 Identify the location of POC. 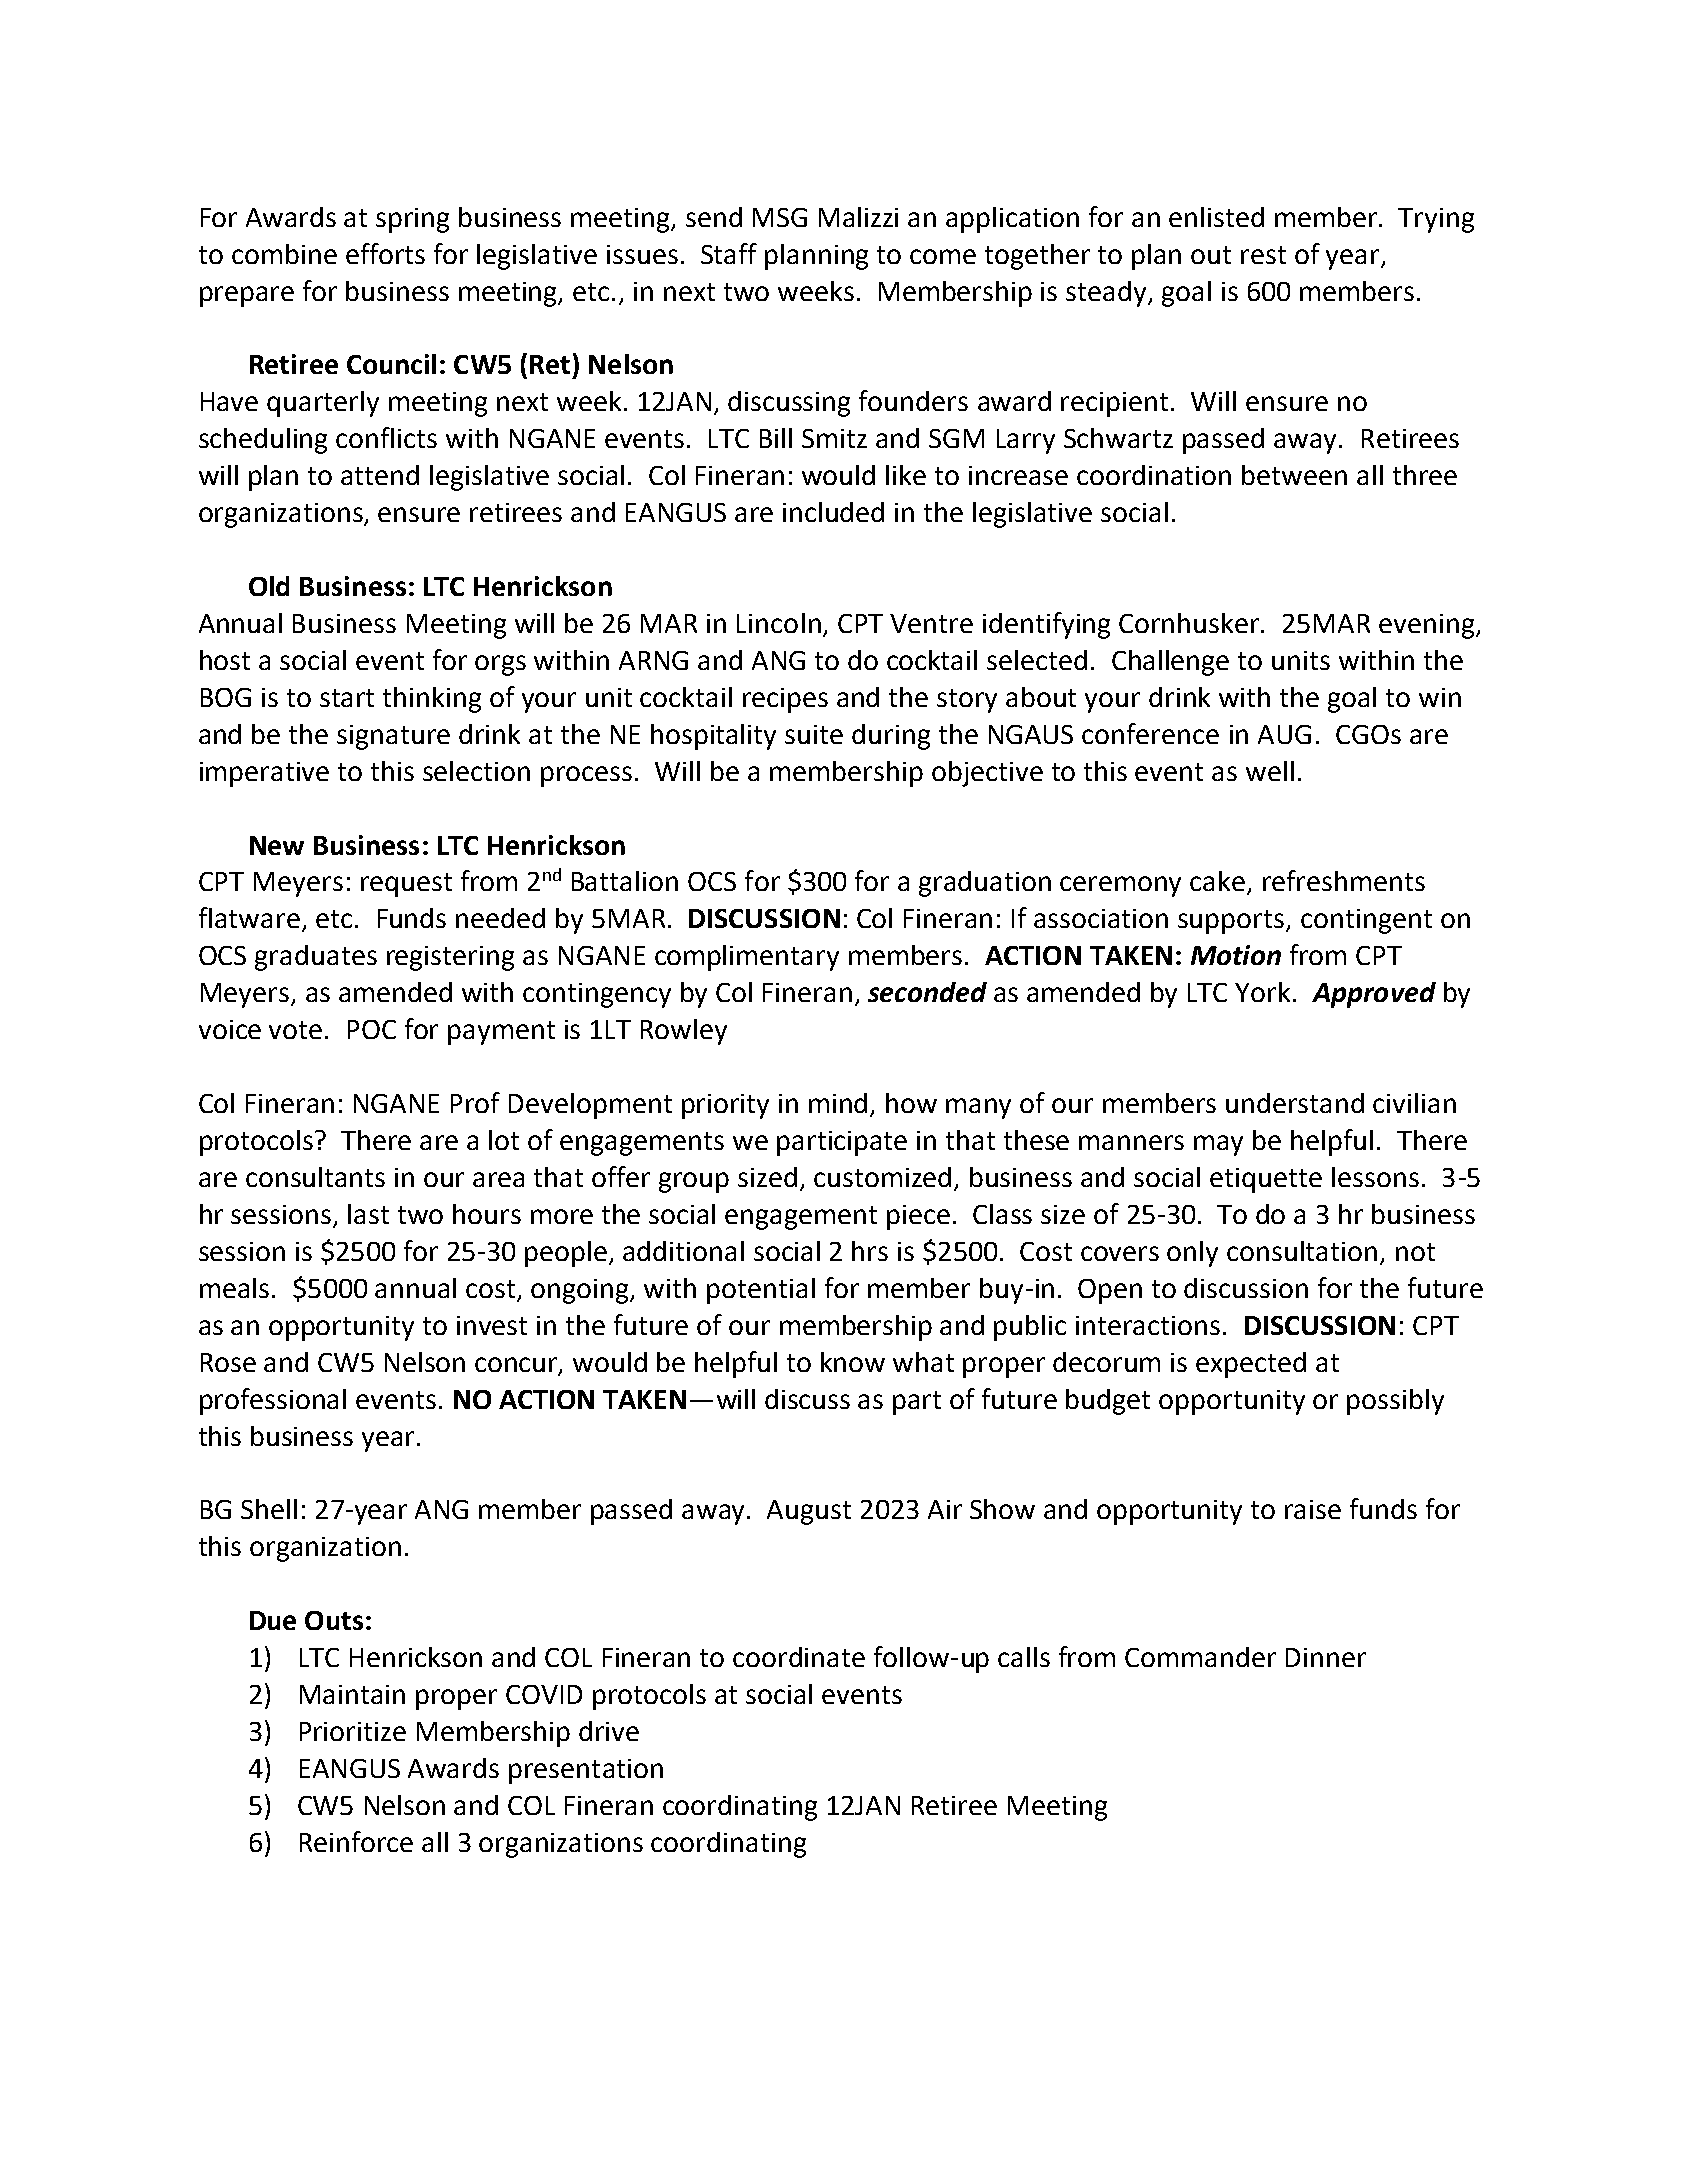
(372, 1029).
